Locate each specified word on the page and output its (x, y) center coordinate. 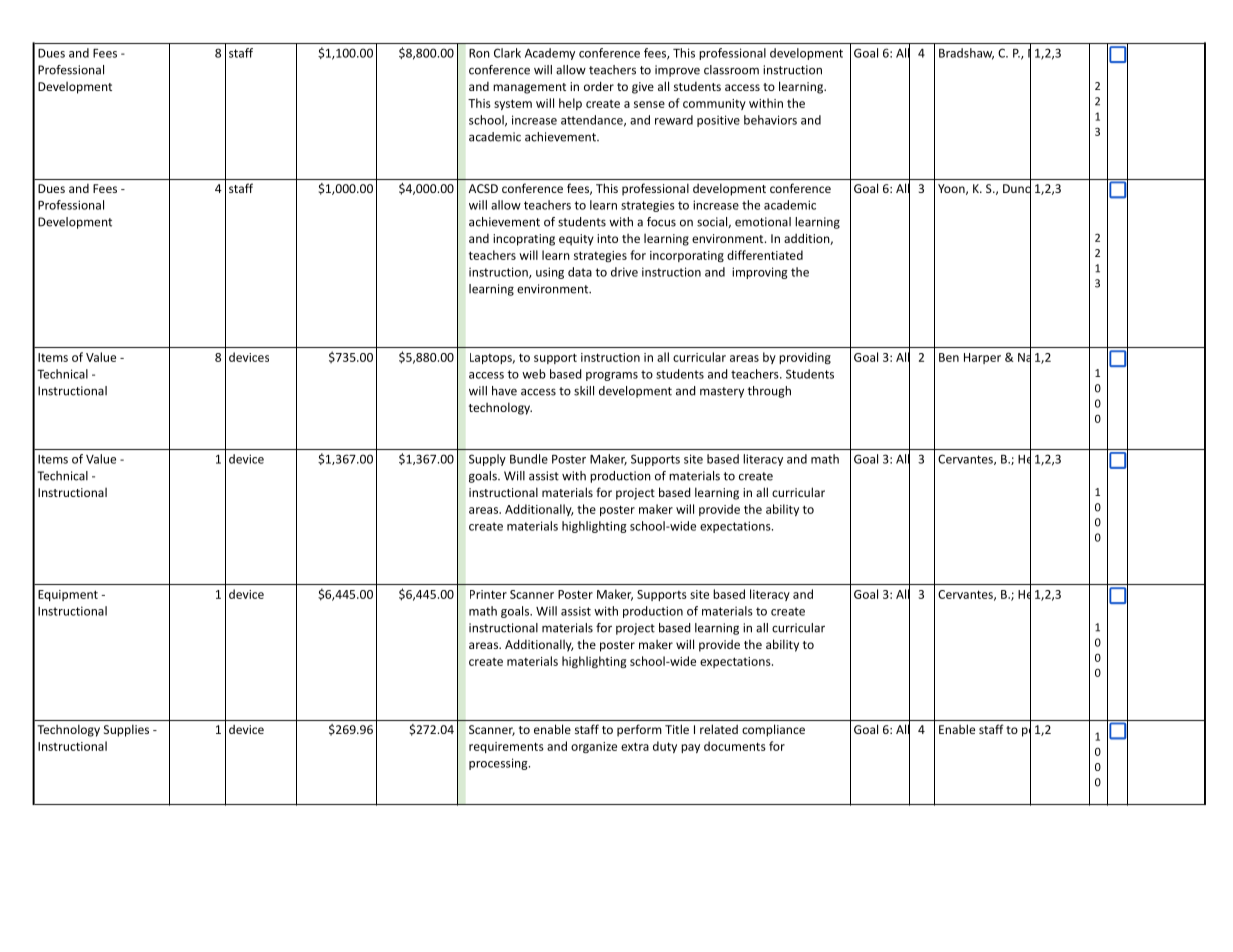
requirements (506, 747)
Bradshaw (966, 54)
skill (584, 391)
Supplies (126, 730)
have (504, 391)
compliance (773, 730)
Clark (507, 53)
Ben (949, 357)
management (529, 88)
